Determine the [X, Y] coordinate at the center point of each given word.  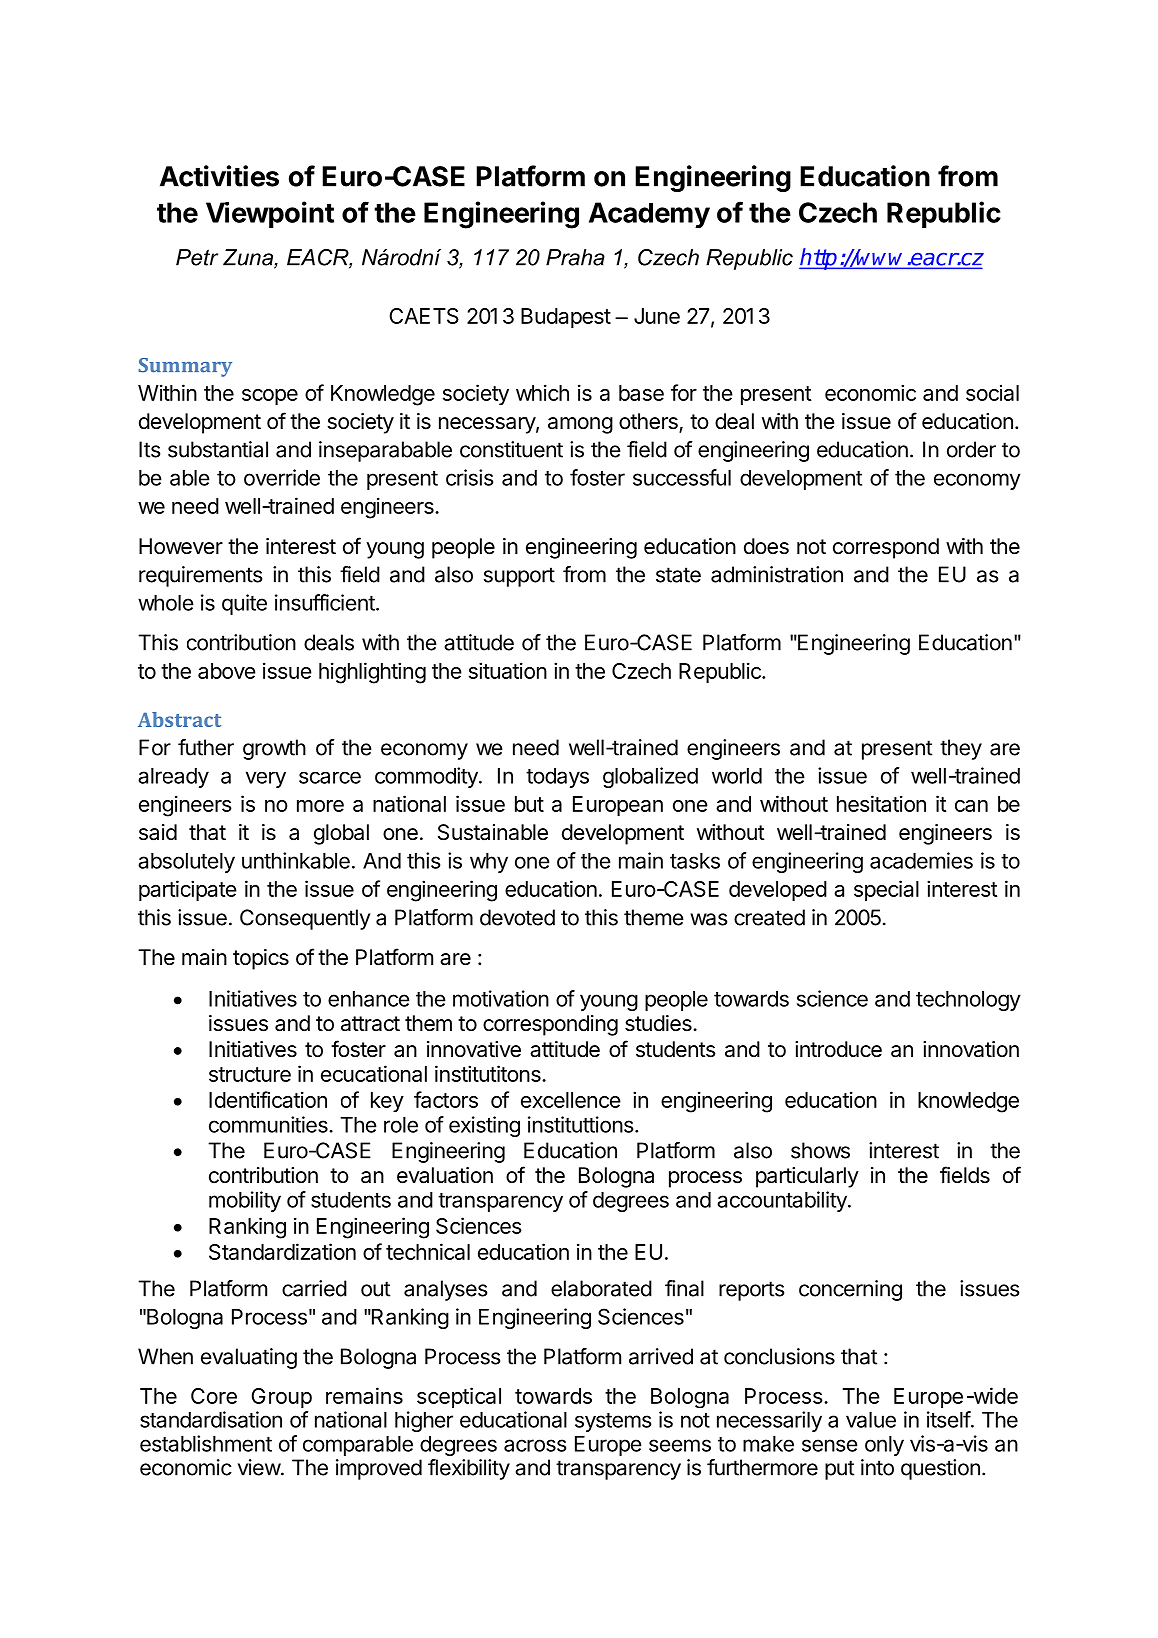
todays [557, 778]
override [282, 477]
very [266, 779]
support [519, 577]
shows [820, 1150]
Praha [575, 257]
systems [613, 1422]
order [971, 449]
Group [282, 1398]
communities [269, 1124]
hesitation [881, 803]
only [884, 1446]
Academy [649, 215]
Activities [219, 176]
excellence [571, 1100]
